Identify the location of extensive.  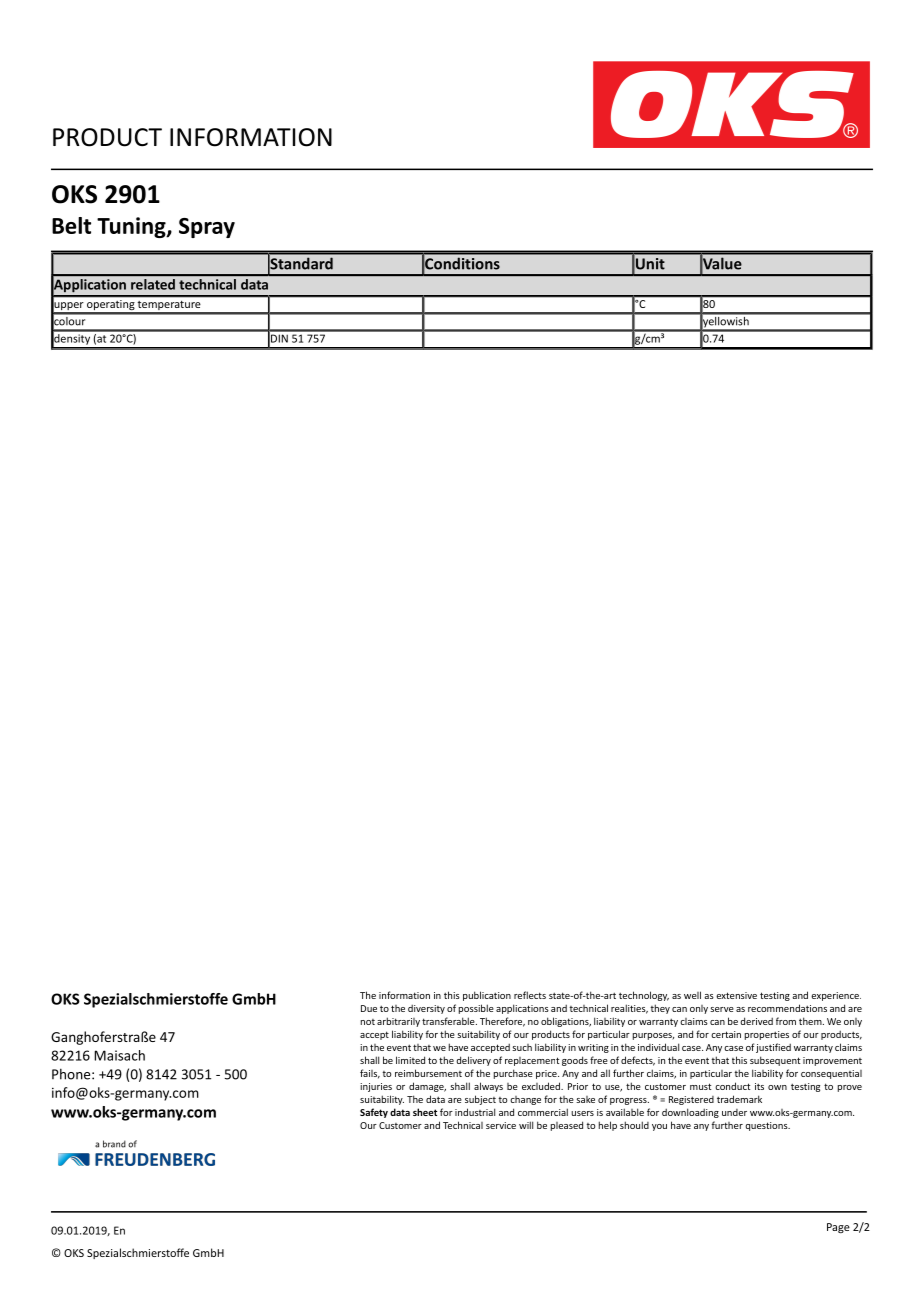
(736, 995).
